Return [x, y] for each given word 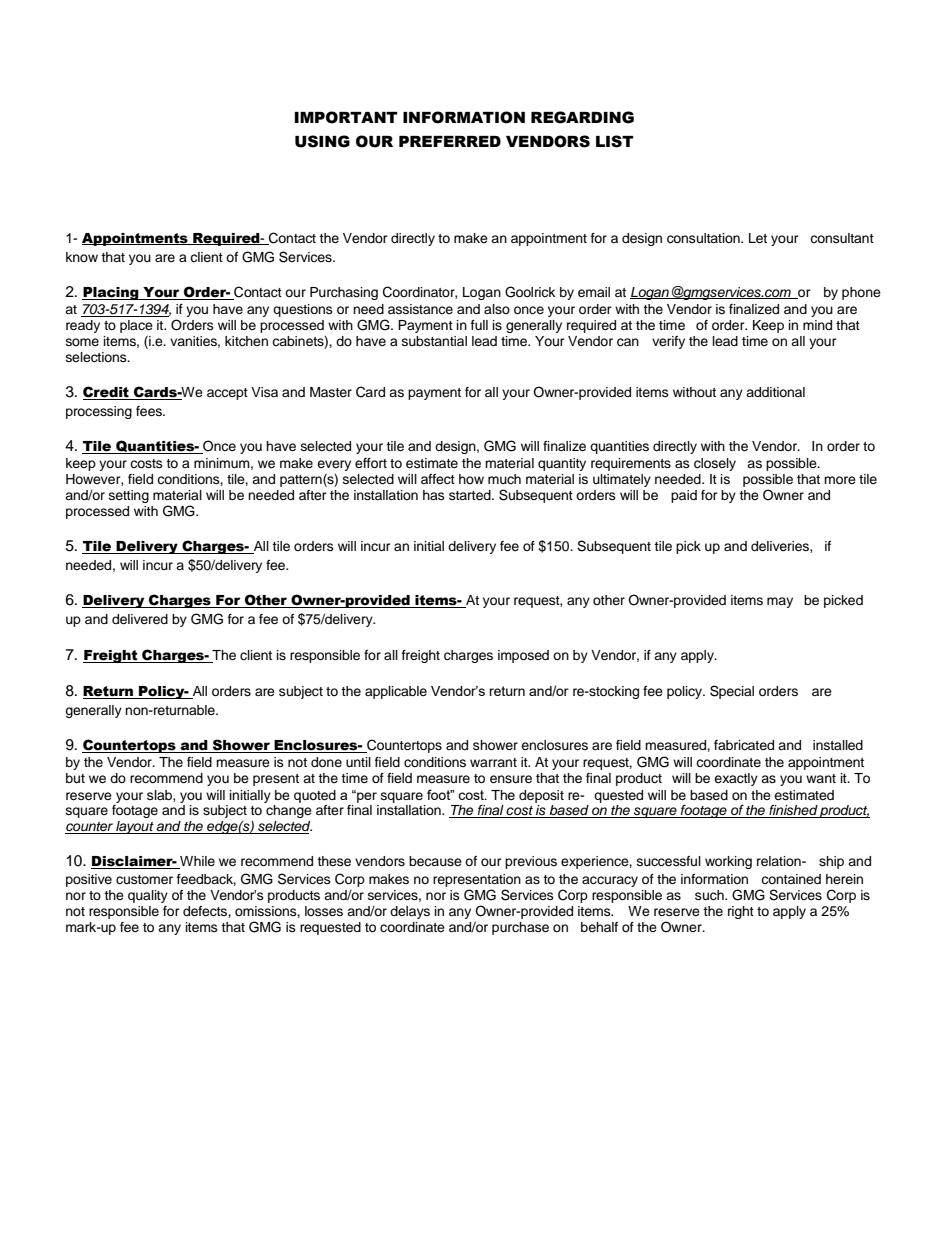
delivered [140, 619]
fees [150, 411]
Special [732, 692]
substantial [434, 341]
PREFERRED [450, 141]
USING [322, 141]
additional [775, 392]
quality [148, 896]
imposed [523, 656]
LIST [615, 141]
